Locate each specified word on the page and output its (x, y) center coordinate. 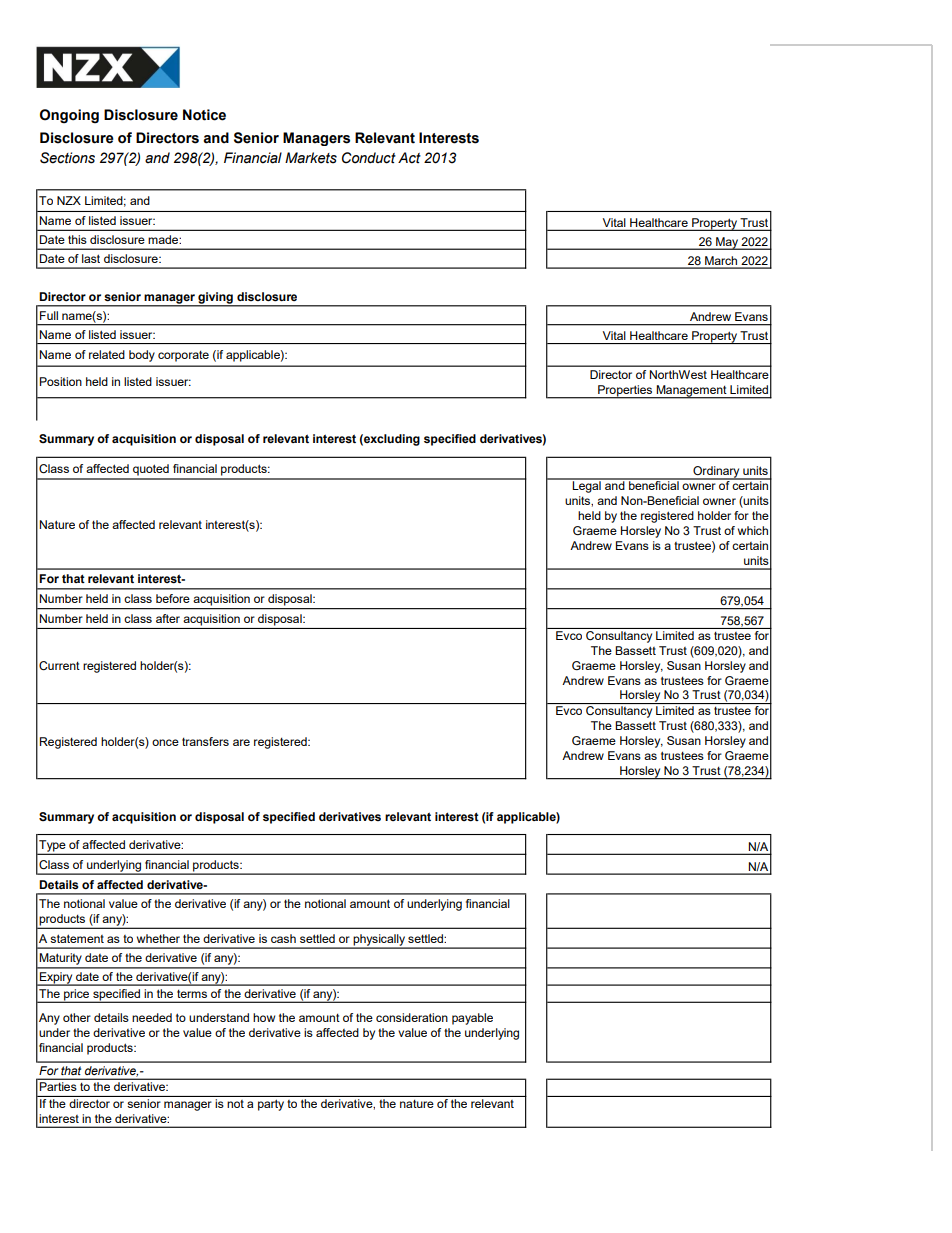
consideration (412, 1017)
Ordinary (716, 473)
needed (152, 1017)
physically (379, 941)
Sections (67, 158)
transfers (205, 741)
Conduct (369, 158)
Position (61, 381)
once (165, 742)
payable (472, 1019)
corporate (183, 356)
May (727, 243)
